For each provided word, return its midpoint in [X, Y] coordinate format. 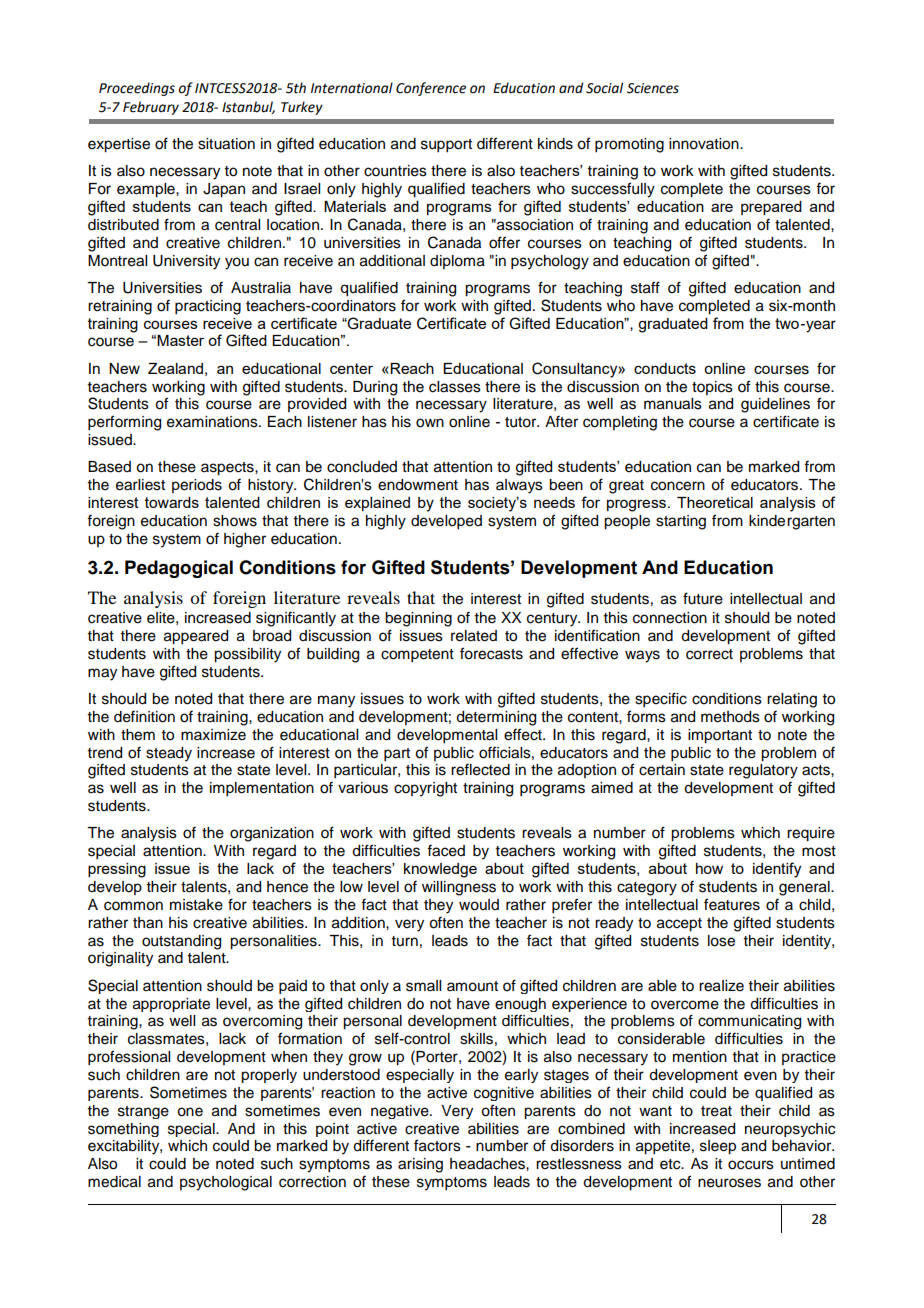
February [151, 108]
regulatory [763, 771]
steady [169, 754]
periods [197, 486]
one [190, 1112]
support [446, 146]
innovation [705, 144]
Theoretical [715, 502]
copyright [425, 789]
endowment [418, 485]
